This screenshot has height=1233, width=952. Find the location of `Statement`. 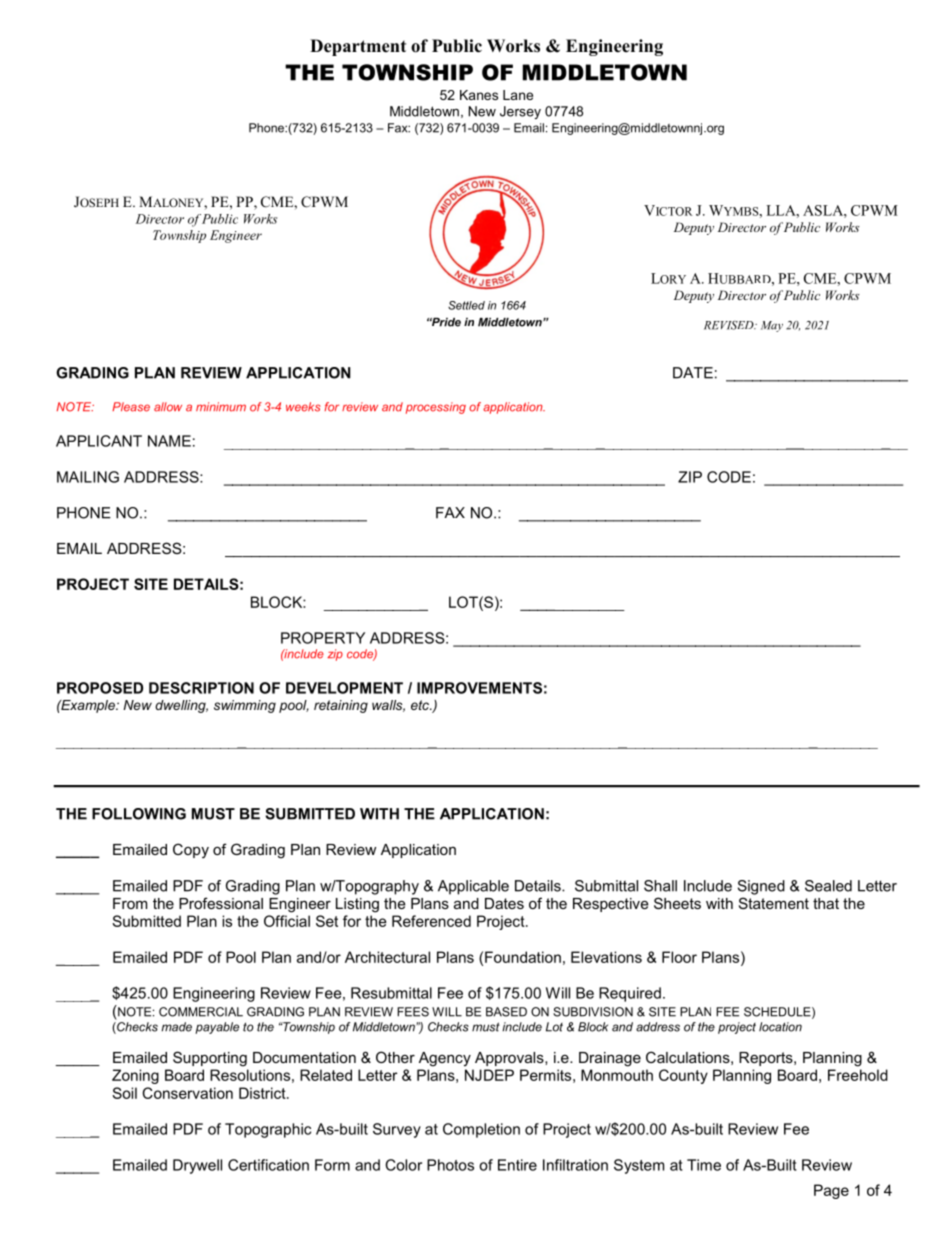

Statement is located at coordinates (774, 903).
